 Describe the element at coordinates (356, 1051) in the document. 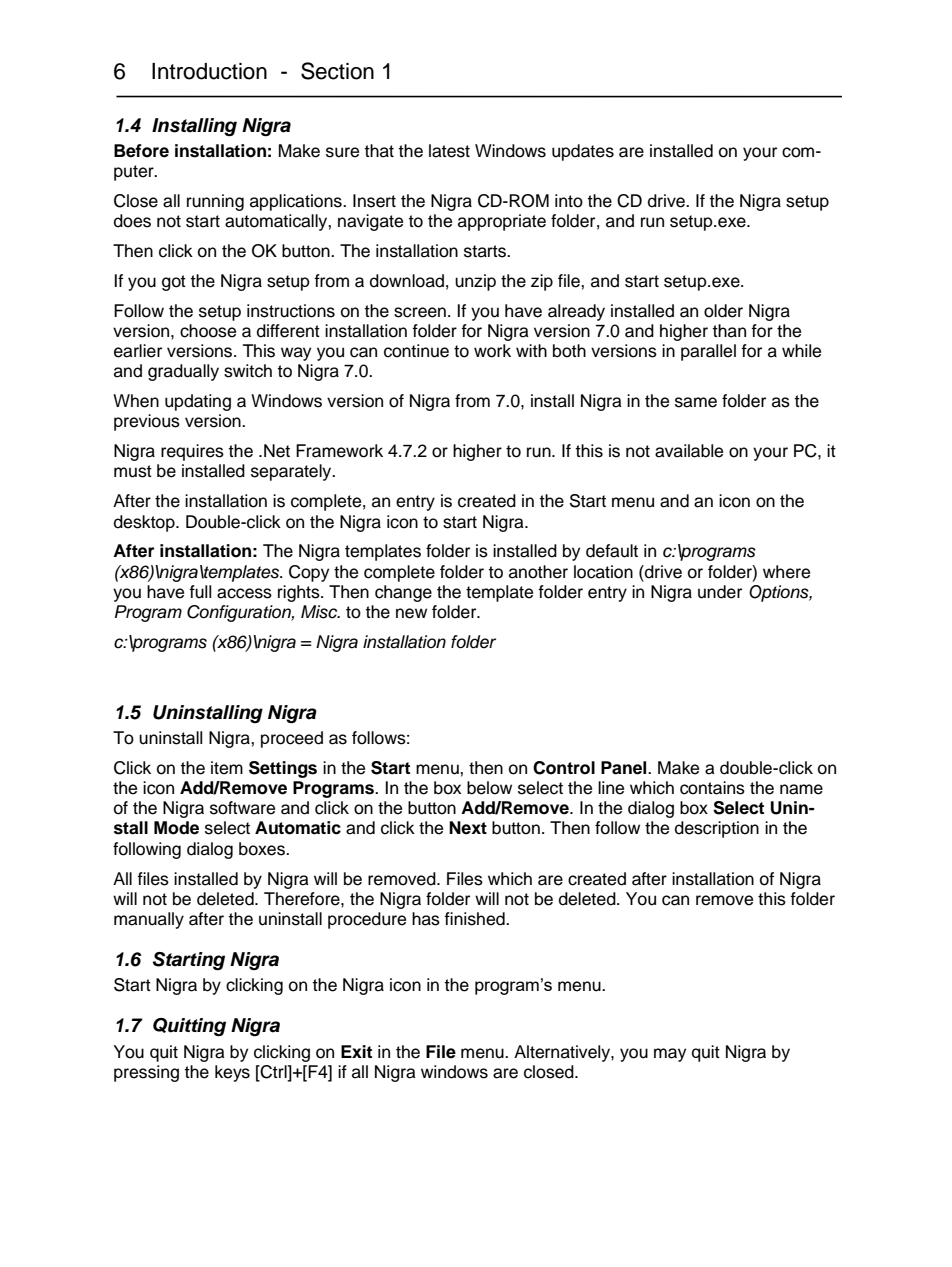

I see `Exit` at that location.
